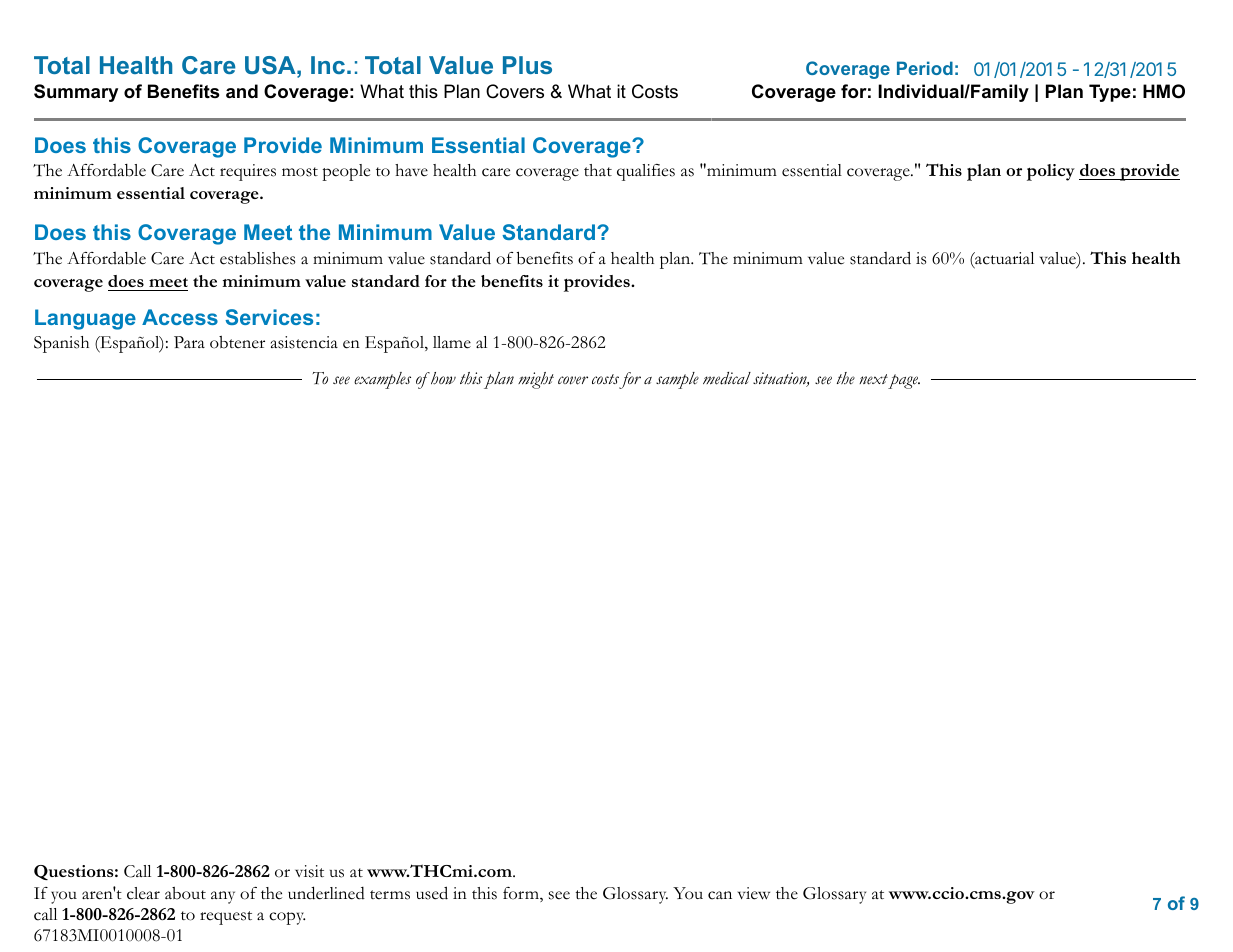 Image resolution: width=1233 pixels, height=952 pixels. What do you see at coordinates (527, 65) in the image?
I see `Plus` at bounding box center [527, 65].
